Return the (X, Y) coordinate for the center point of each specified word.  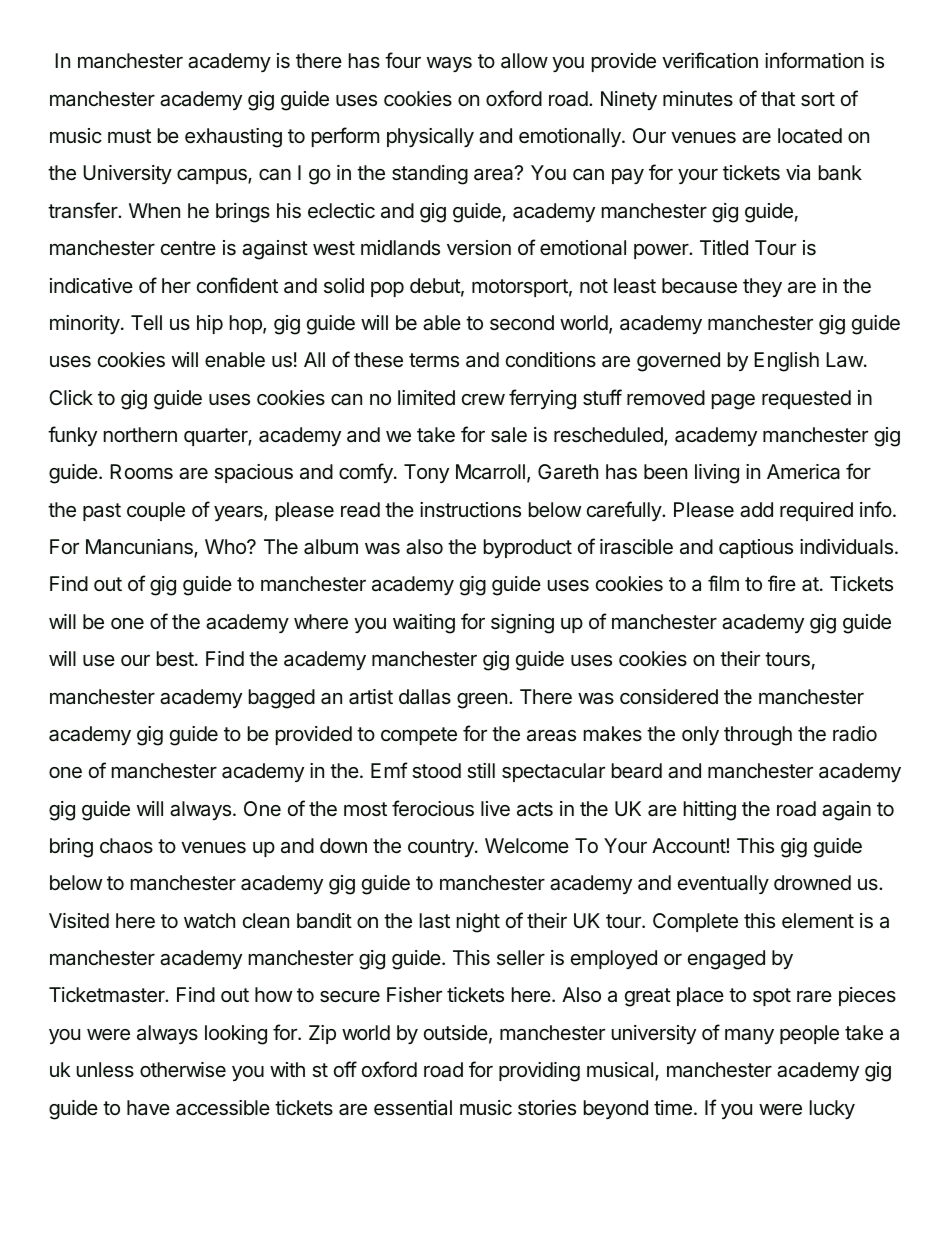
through (758, 736)
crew (483, 399)
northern (140, 434)
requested (806, 399)
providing (539, 1072)
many (749, 1036)
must (129, 136)
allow (524, 60)
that (778, 99)
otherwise (183, 1069)
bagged (282, 699)
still (481, 770)
